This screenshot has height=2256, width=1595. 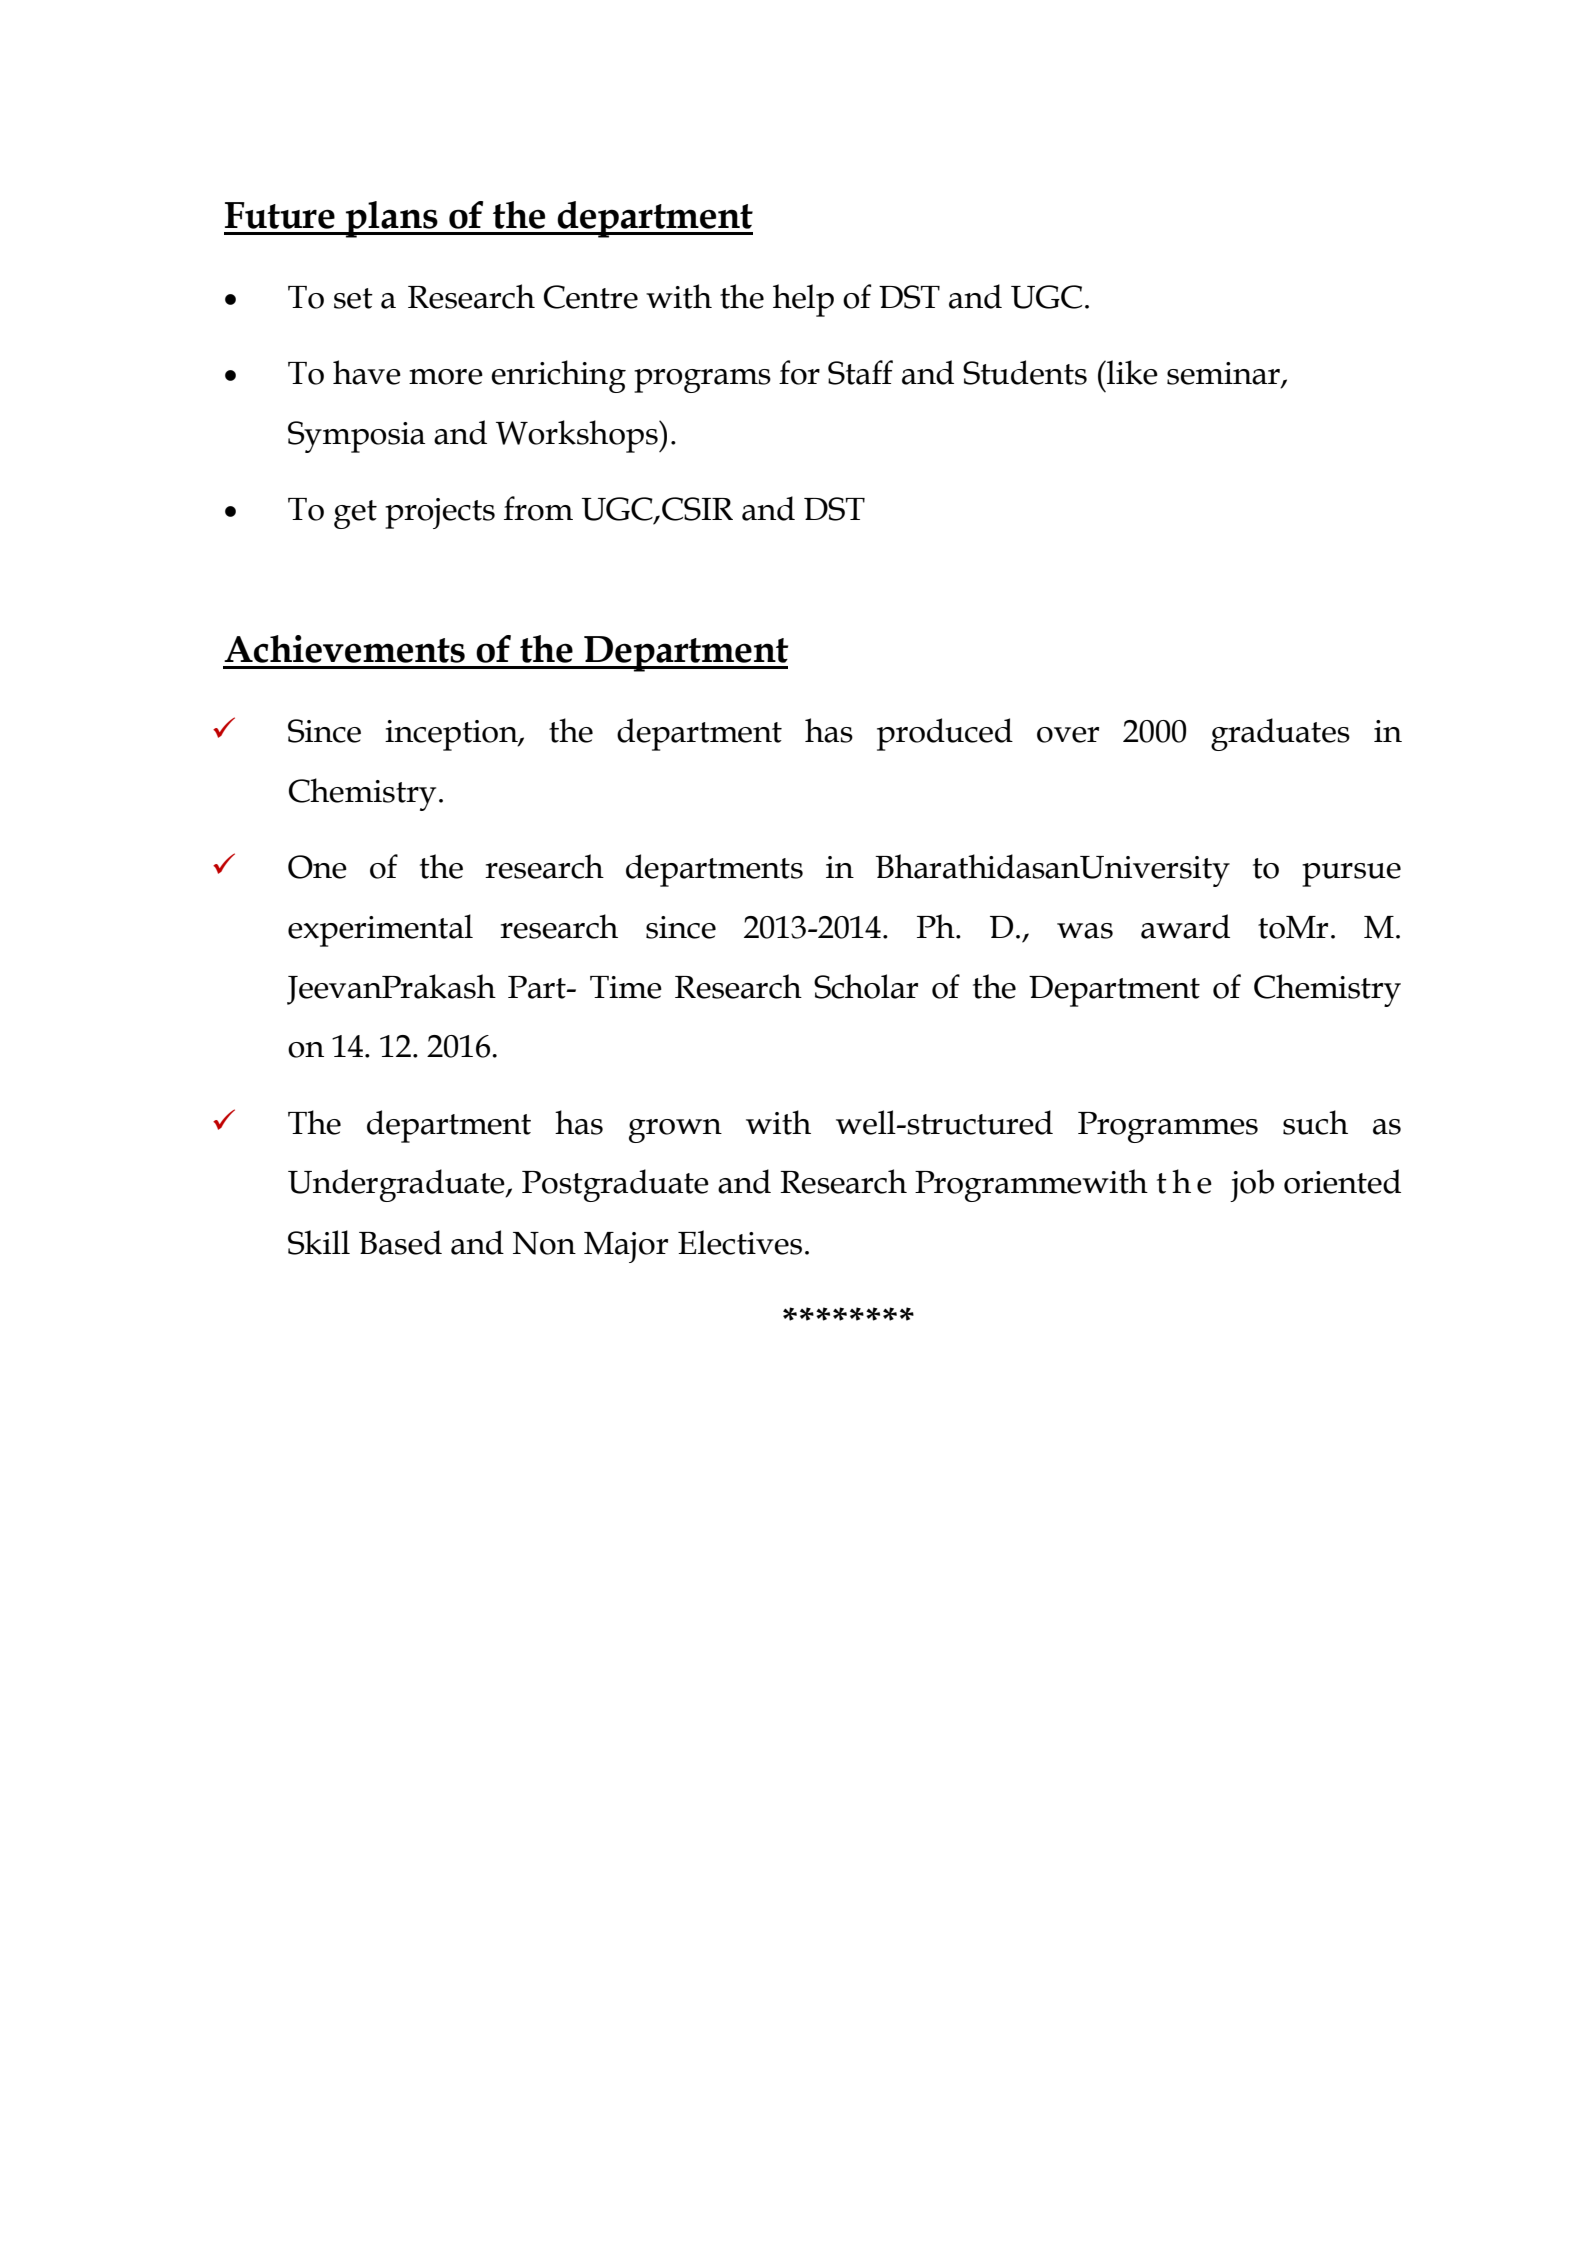 What do you see at coordinates (392, 219) in the screenshot?
I see `plans` at bounding box center [392, 219].
